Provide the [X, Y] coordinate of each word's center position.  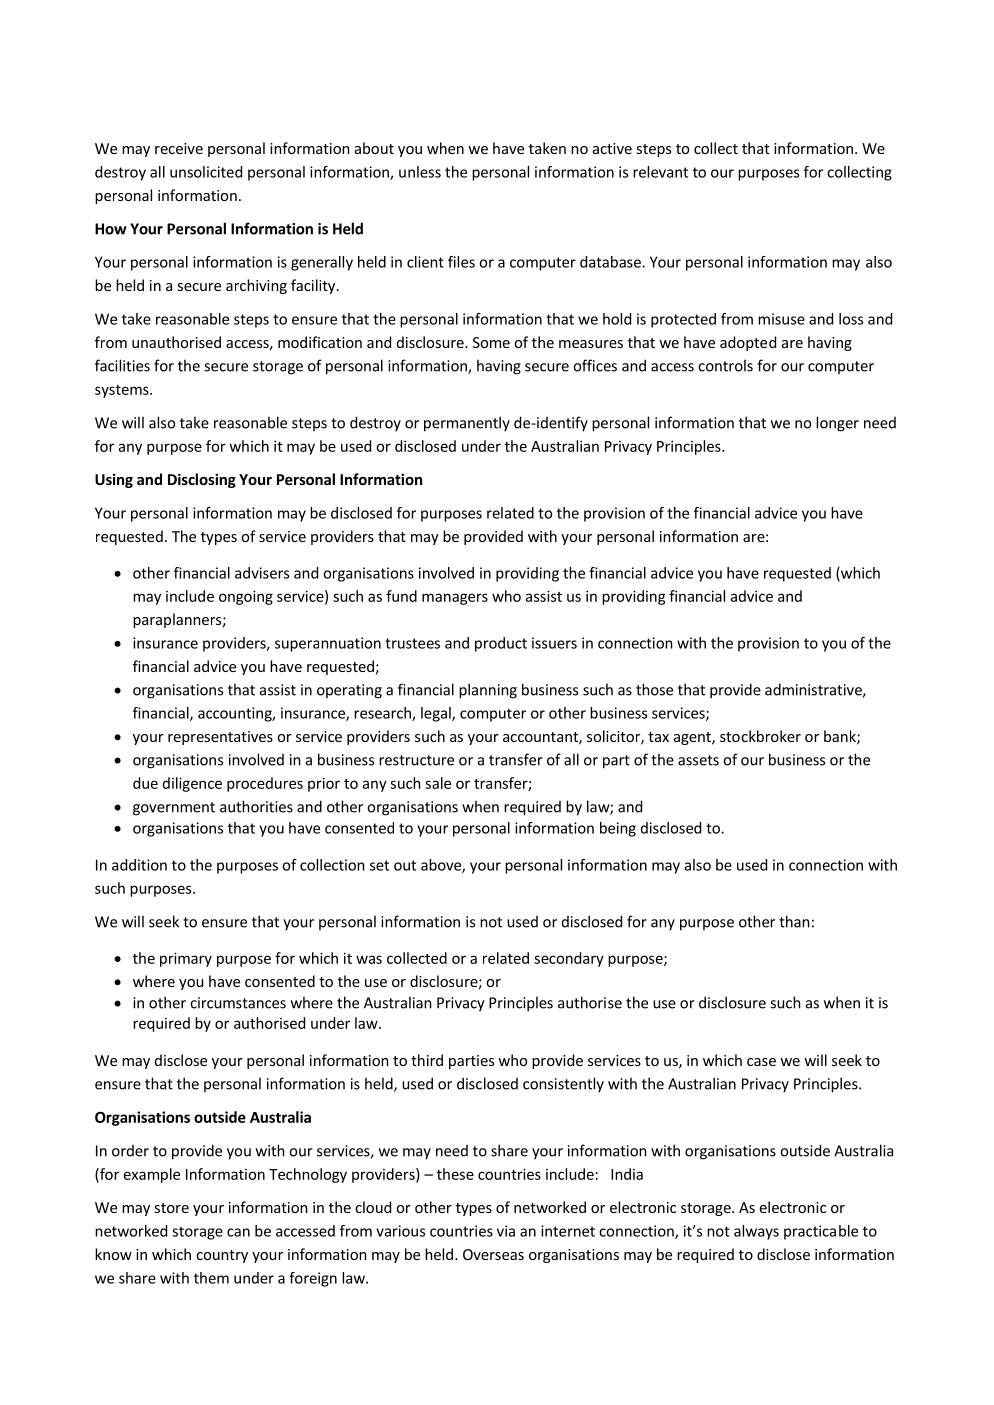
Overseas [493, 1254]
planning [488, 691]
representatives [220, 738]
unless [420, 172]
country [222, 1256]
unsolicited [206, 172]
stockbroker [760, 736]
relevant [660, 172]
